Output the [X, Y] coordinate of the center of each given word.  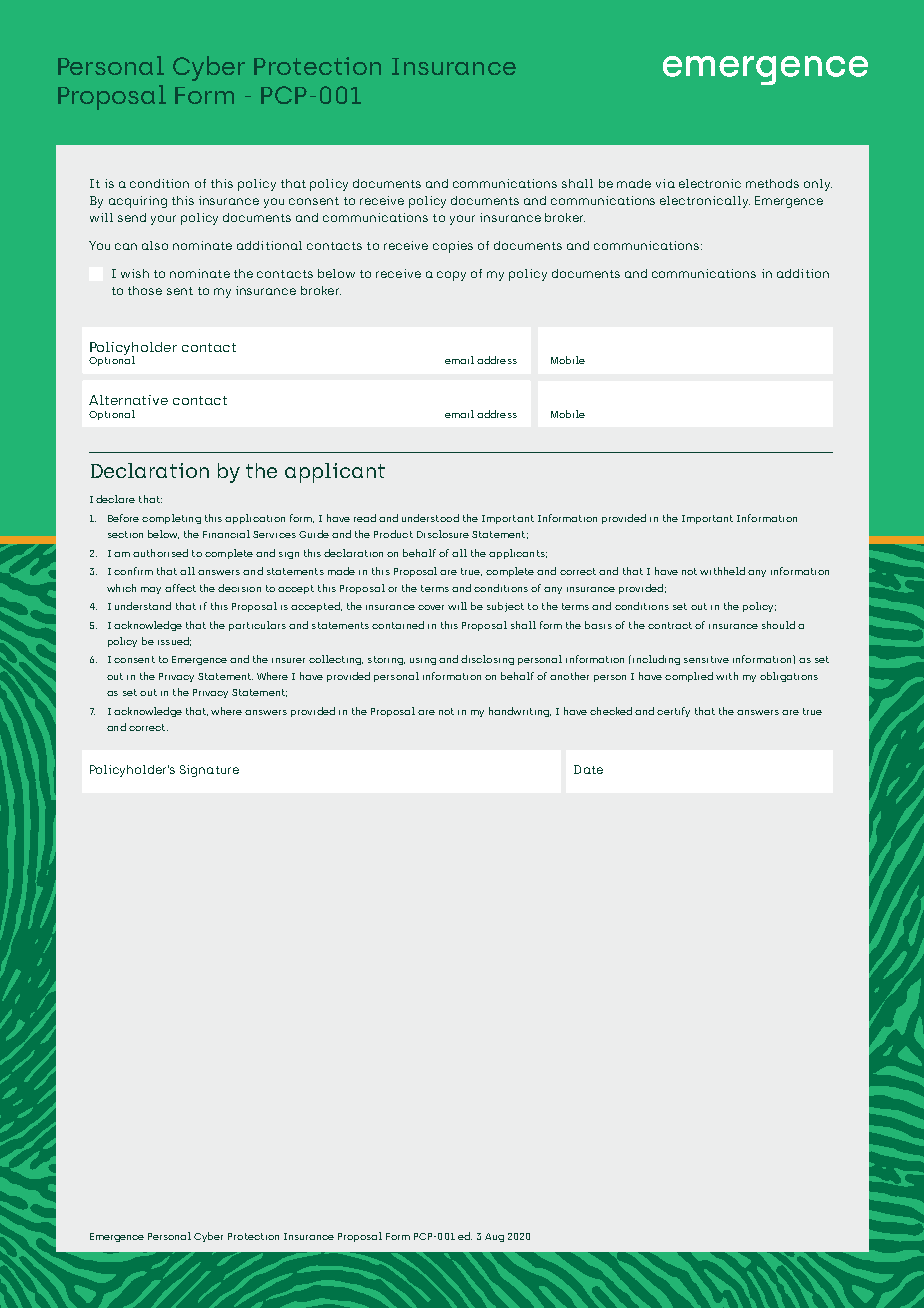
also [155, 245]
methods [772, 183]
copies [453, 247]
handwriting [520, 712]
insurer [288, 660]
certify [673, 712]
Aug [494, 1237]
